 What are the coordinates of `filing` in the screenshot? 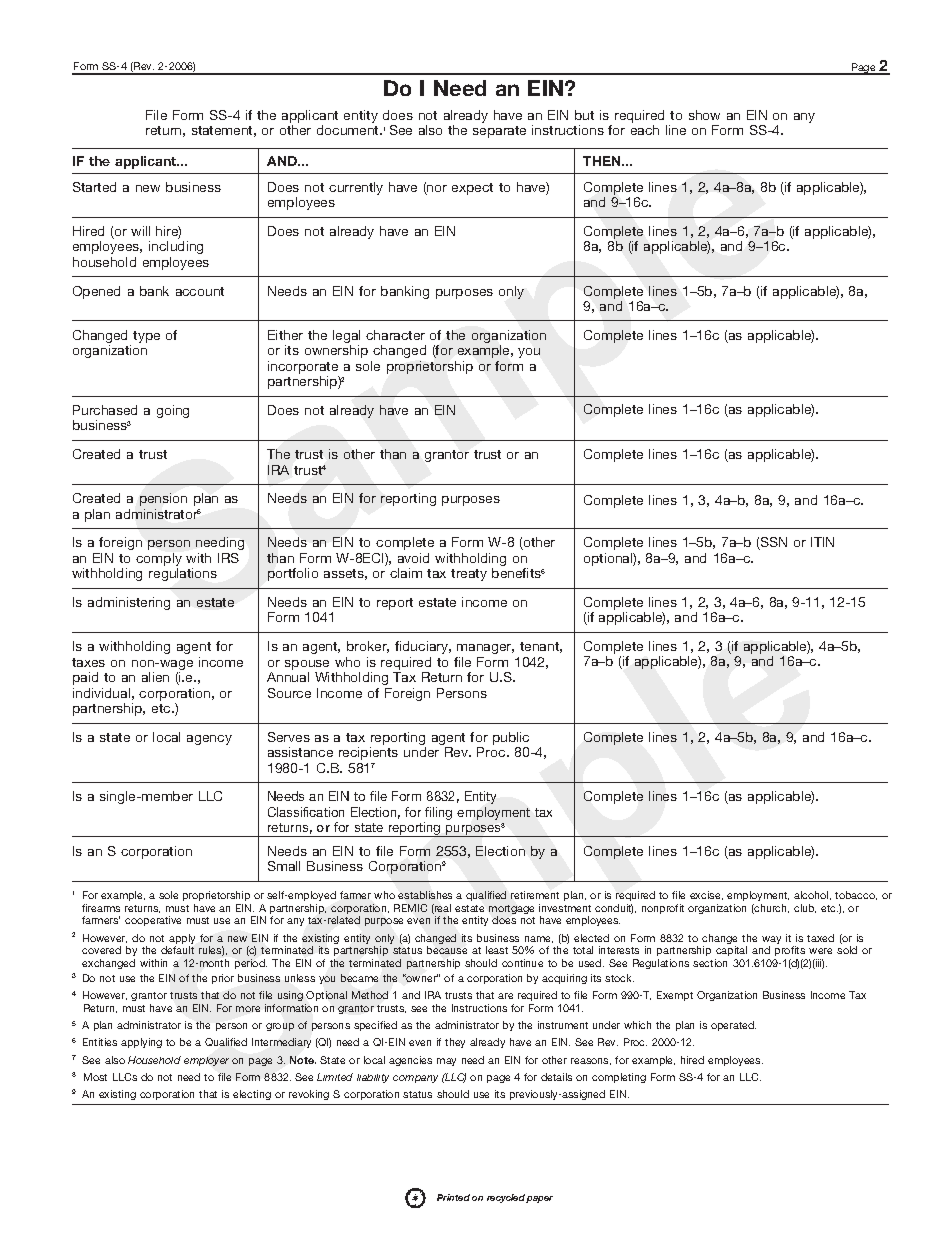 It's located at (438, 815).
